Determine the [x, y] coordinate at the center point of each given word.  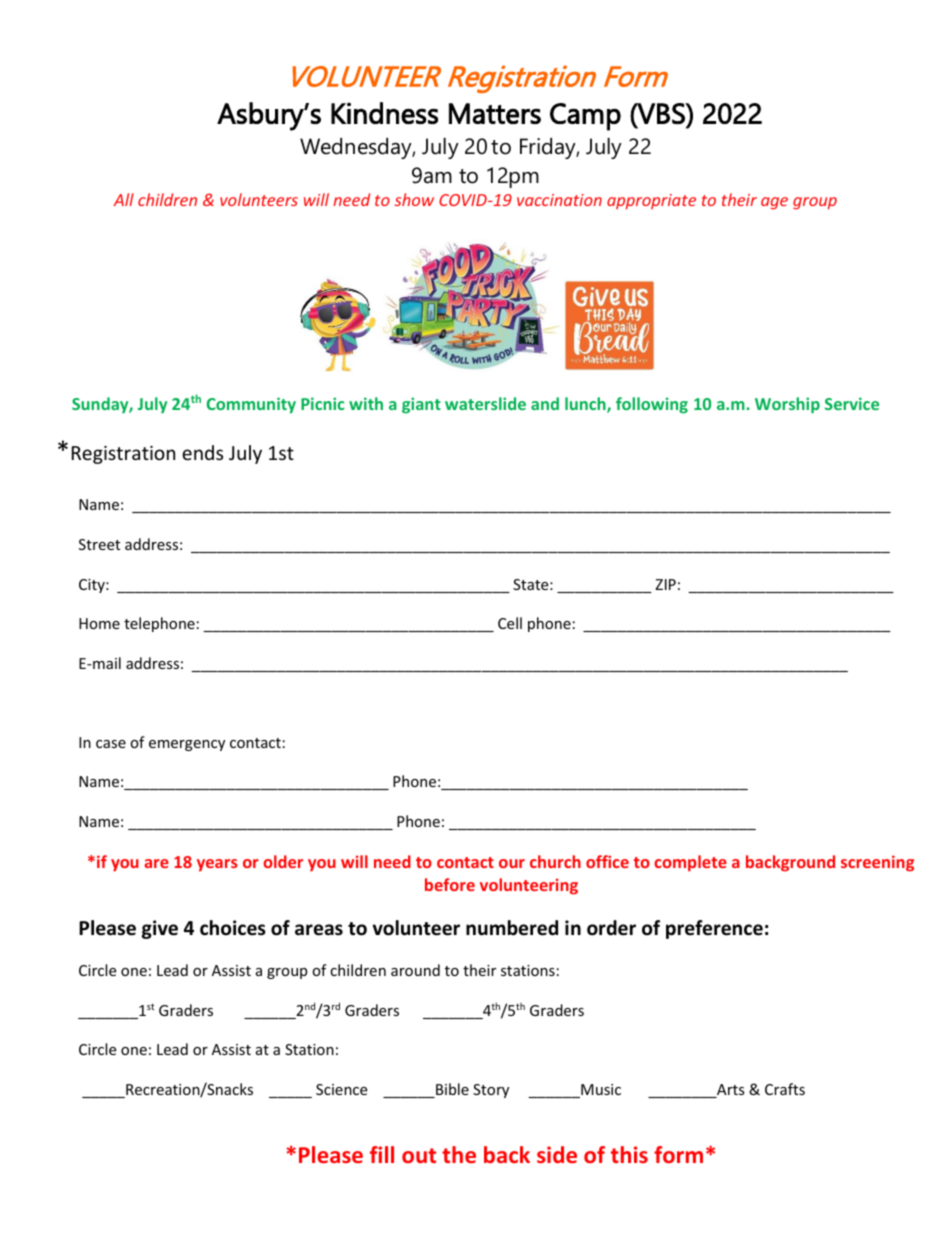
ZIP [665, 584]
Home [99, 623]
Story [491, 1091]
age [774, 203]
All [123, 199]
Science [341, 1089]
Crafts [785, 1089]
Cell [510, 623]
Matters [495, 113]
